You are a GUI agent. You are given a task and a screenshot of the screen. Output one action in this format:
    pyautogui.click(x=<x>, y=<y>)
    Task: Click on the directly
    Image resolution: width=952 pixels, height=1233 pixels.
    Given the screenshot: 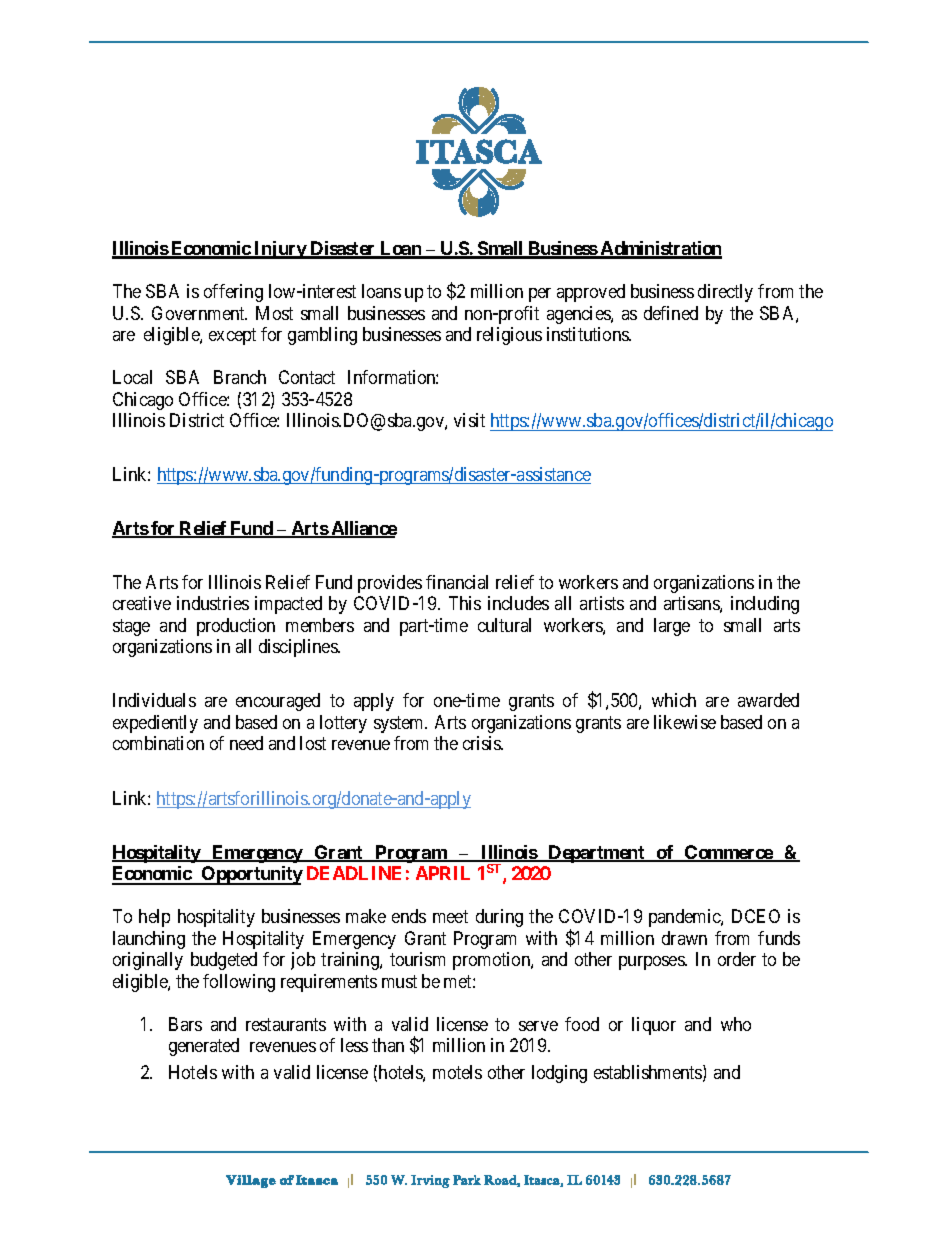 What is the action you would take?
    pyautogui.click(x=725, y=293)
